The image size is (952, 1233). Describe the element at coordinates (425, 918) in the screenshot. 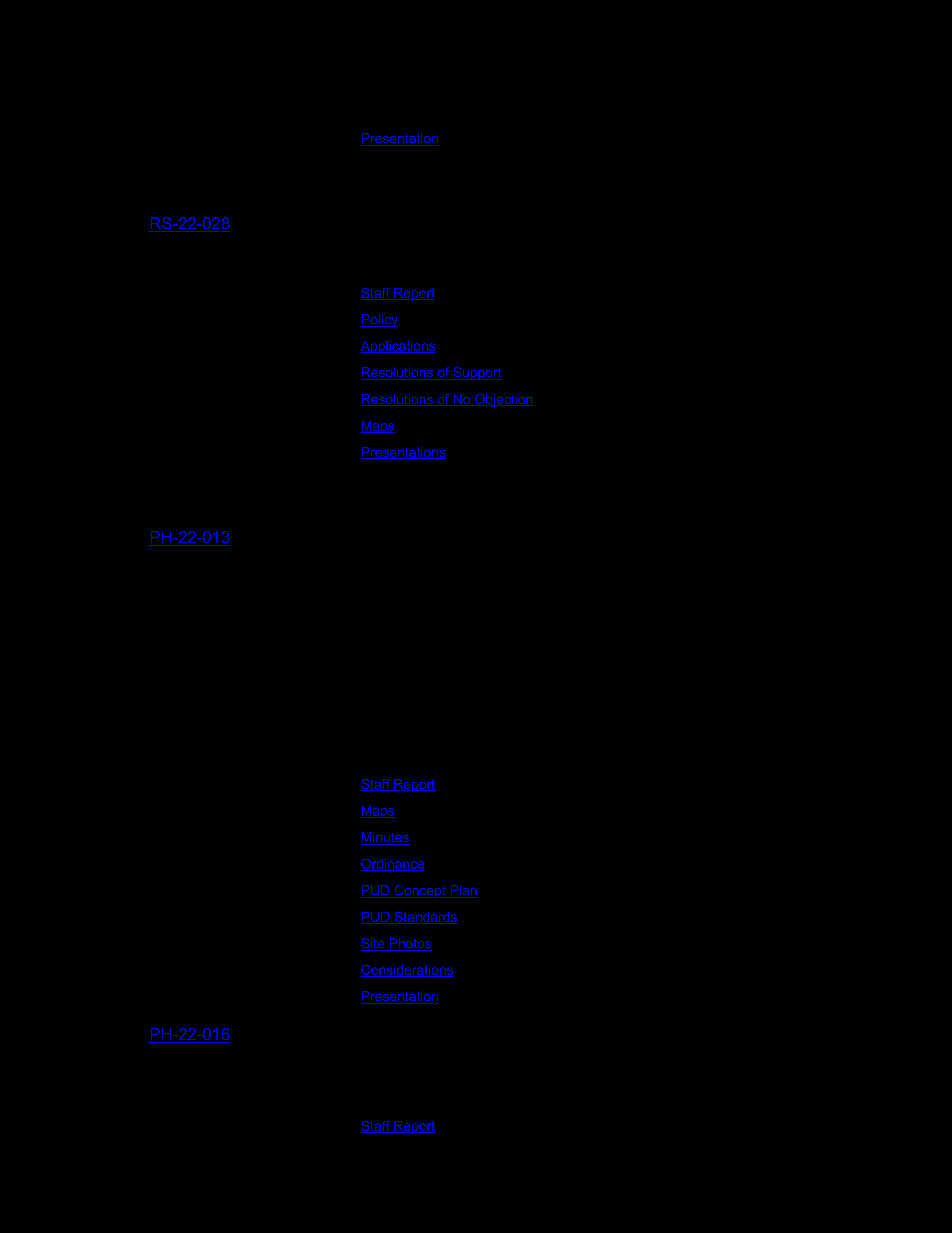

I see `Standards` at that location.
